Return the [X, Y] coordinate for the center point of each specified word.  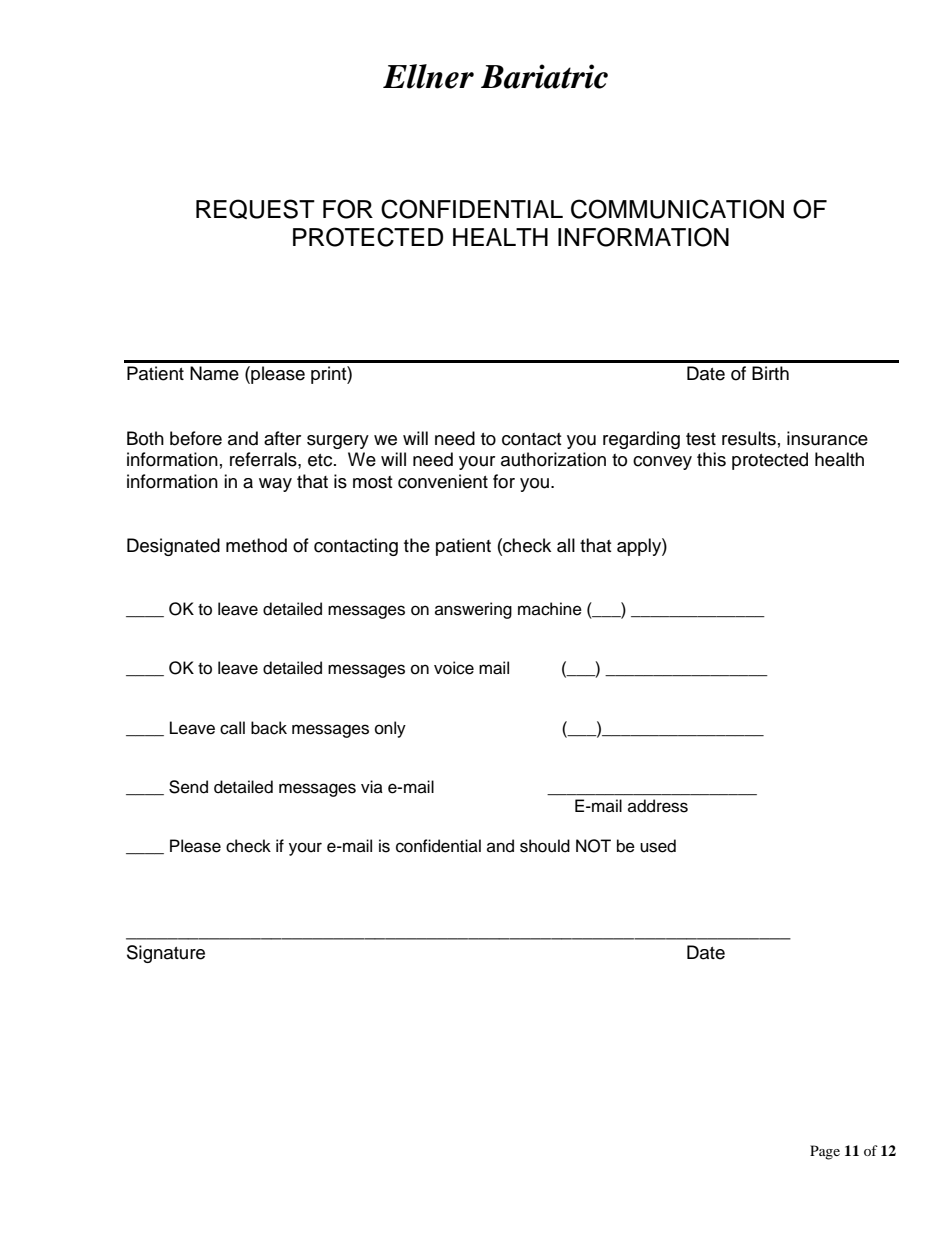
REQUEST [255, 209]
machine [550, 609]
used [658, 846]
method [256, 545]
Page [825, 1152]
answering [473, 610]
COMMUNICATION [677, 209]
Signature [166, 954]
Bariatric [544, 76]
